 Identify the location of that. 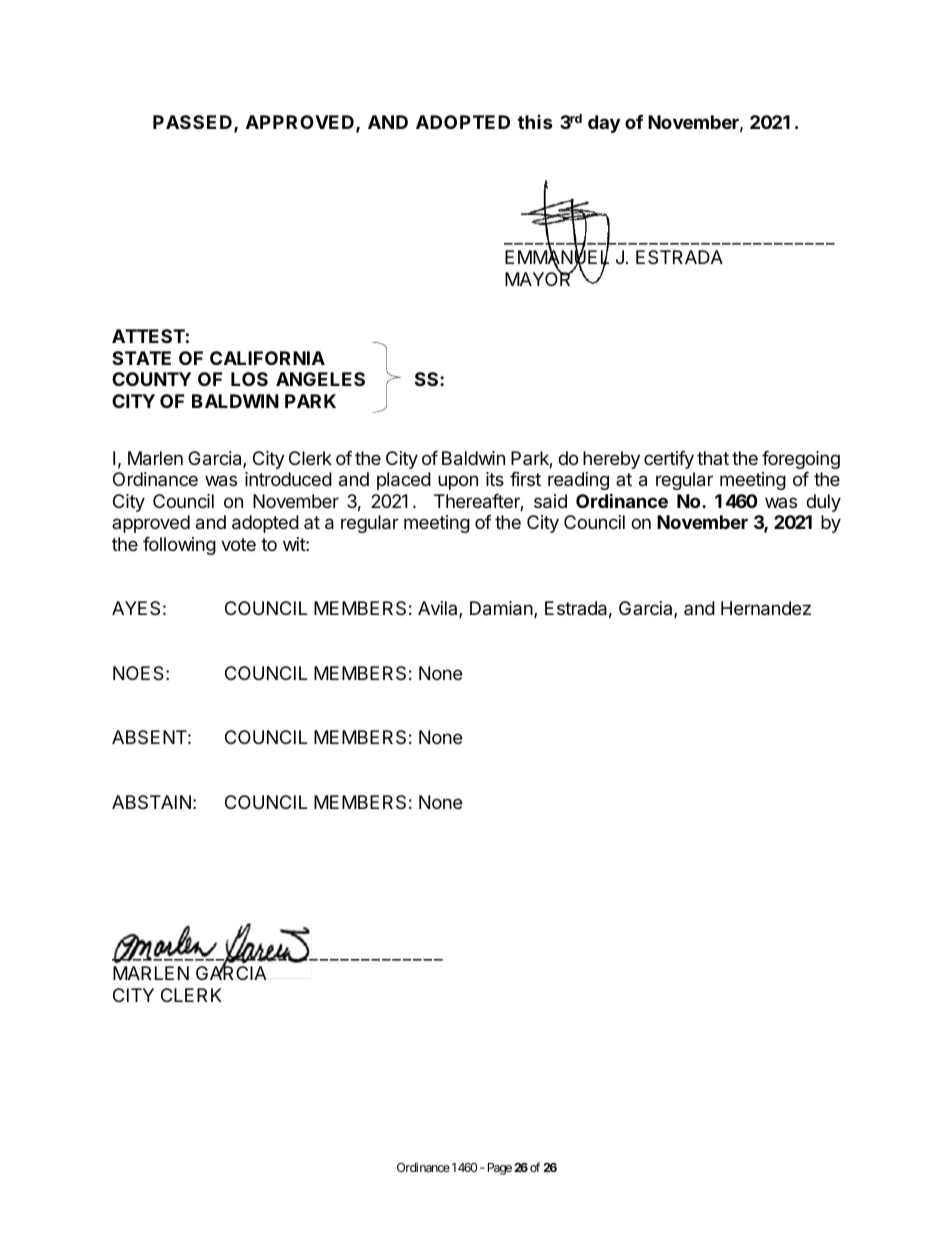
(713, 458).
